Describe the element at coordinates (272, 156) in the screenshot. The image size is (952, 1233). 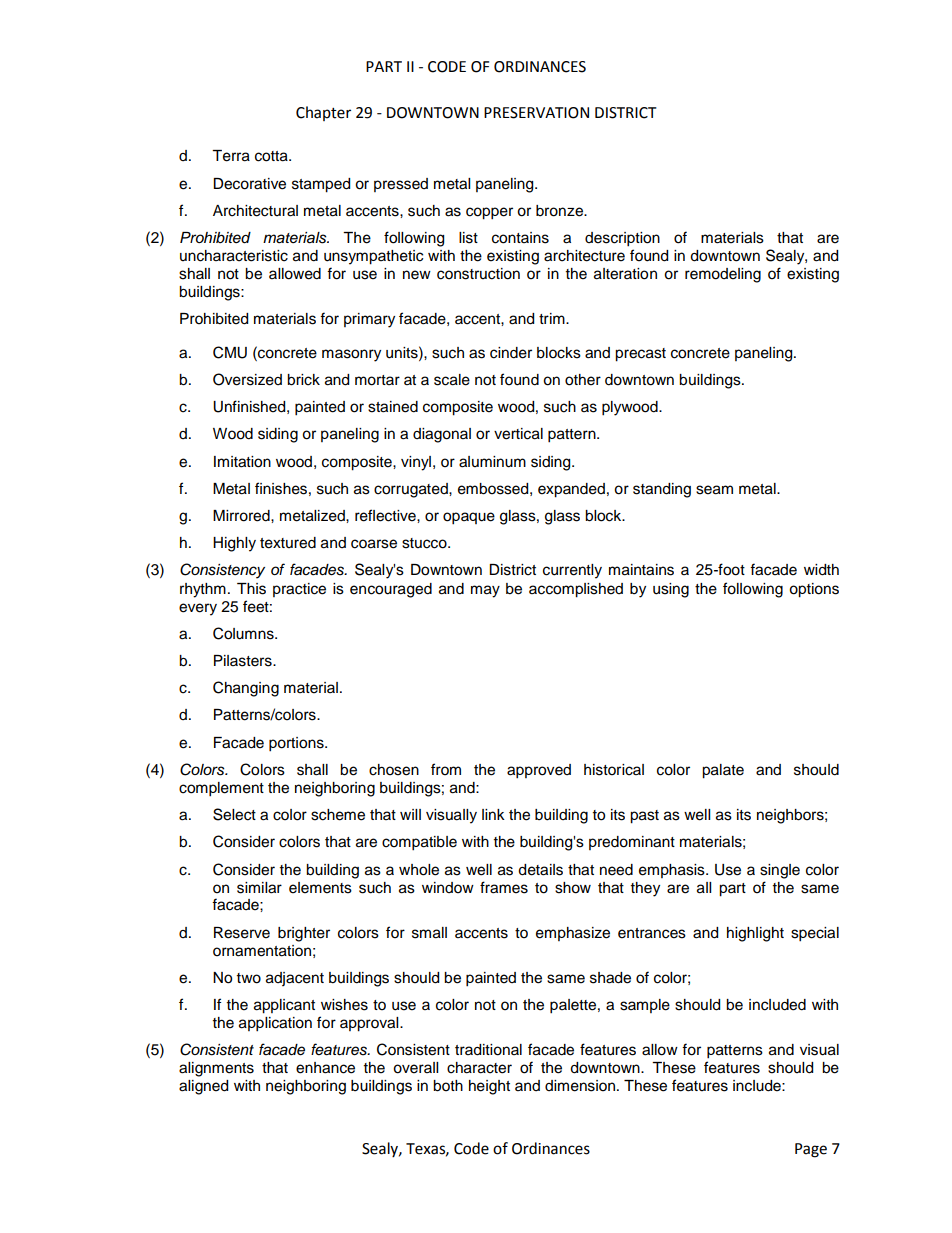
I see `cotta` at that location.
